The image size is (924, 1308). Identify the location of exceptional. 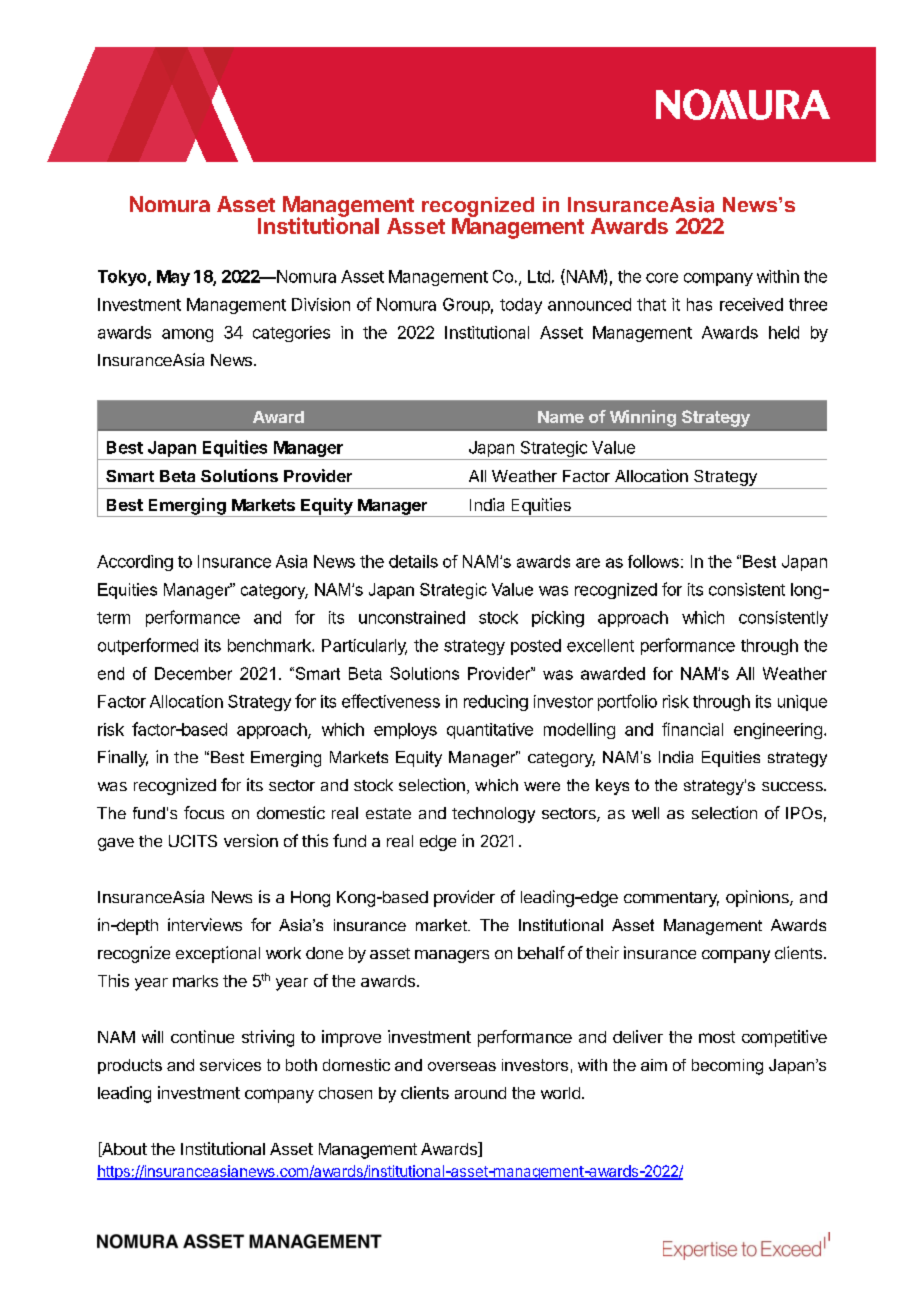
(218, 954).
